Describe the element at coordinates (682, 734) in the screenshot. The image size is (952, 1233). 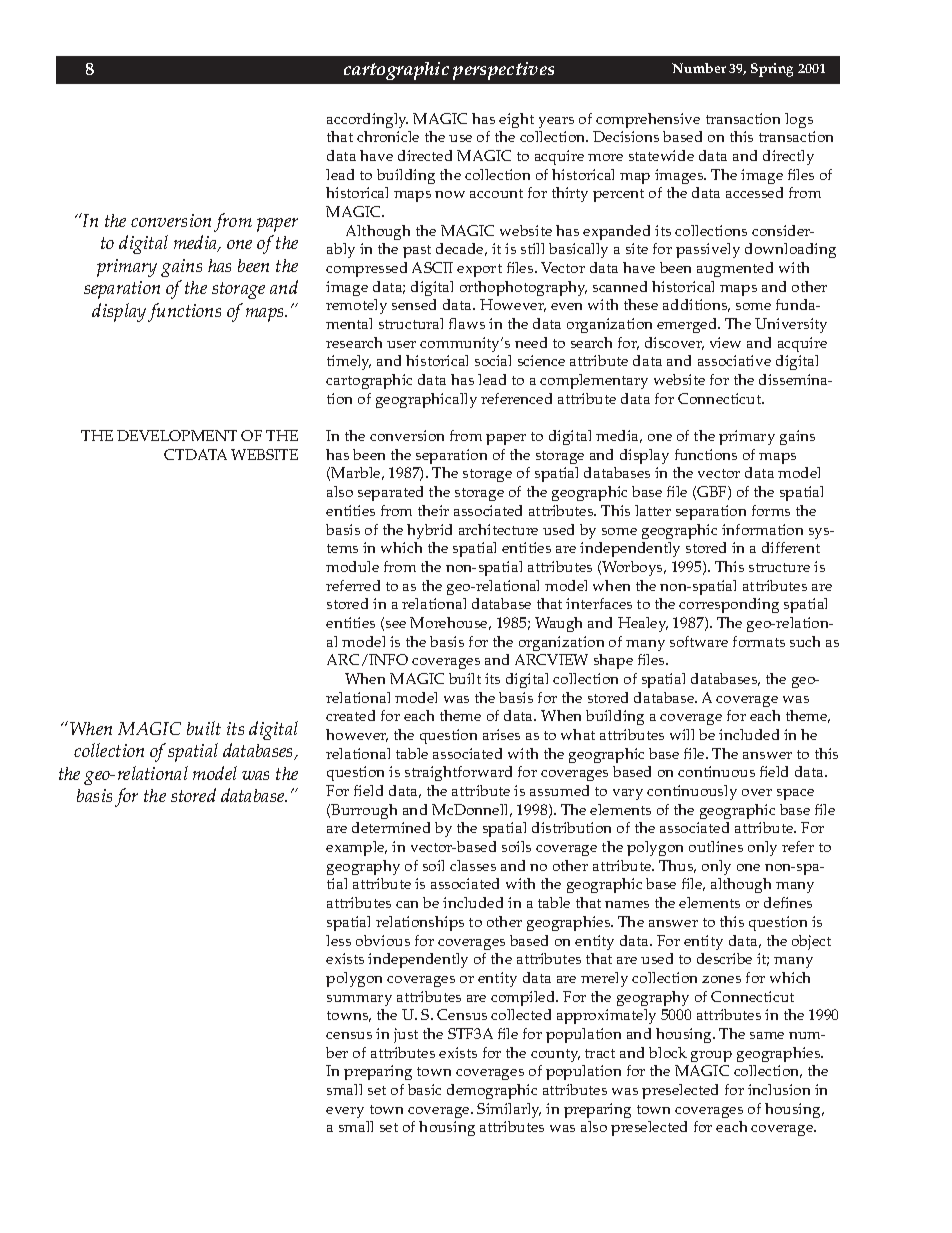
I see `will` at that location.
